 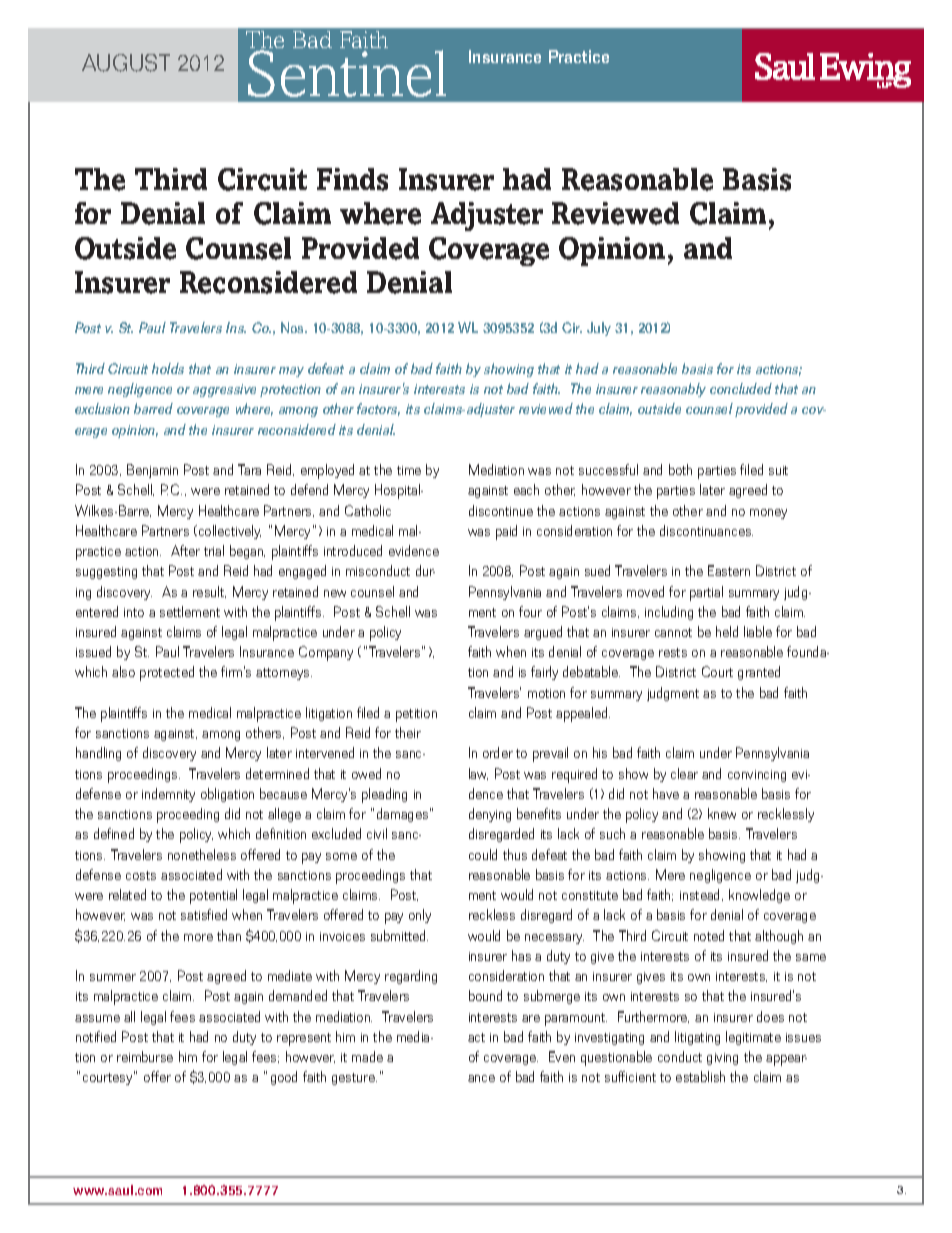 What do you see at coordinates (599, 329) in the screenshot?
I see `July` at bounding box center [599, 329].
